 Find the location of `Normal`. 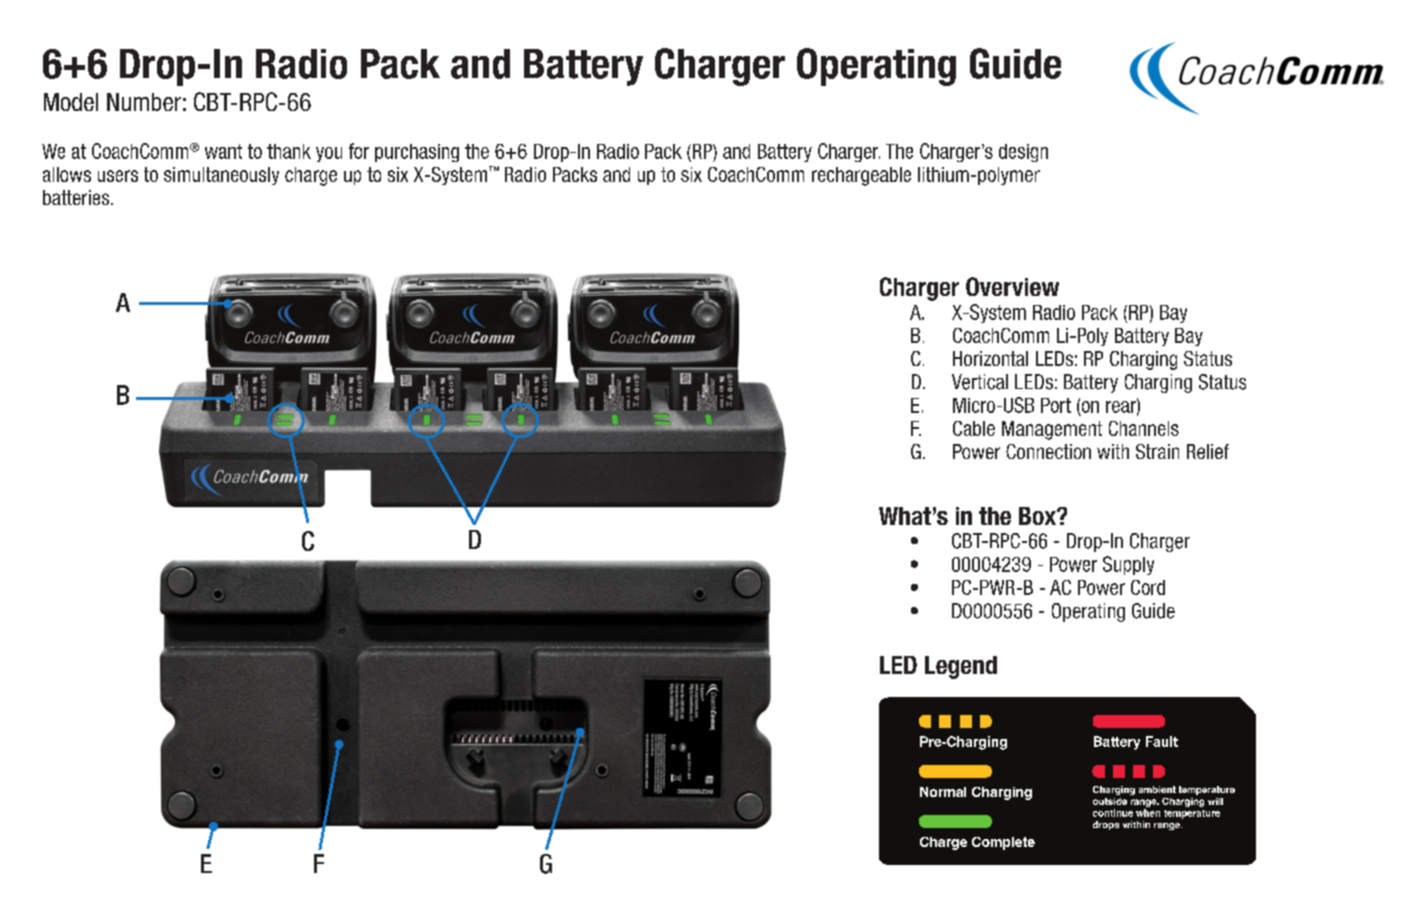

Normal is located at coordinates (943, 792).
